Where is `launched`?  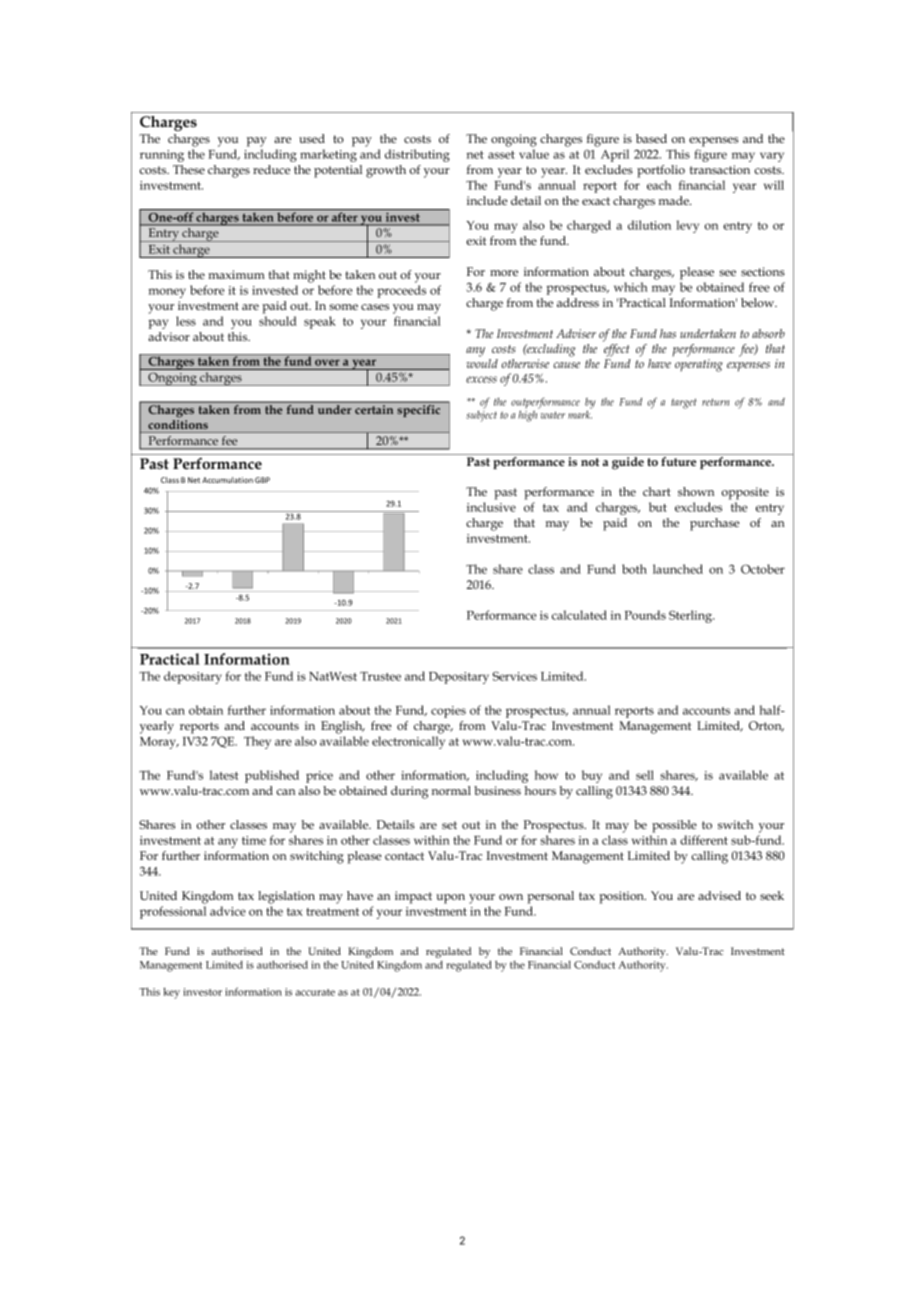 launched is located at coordinates (678, 569).
